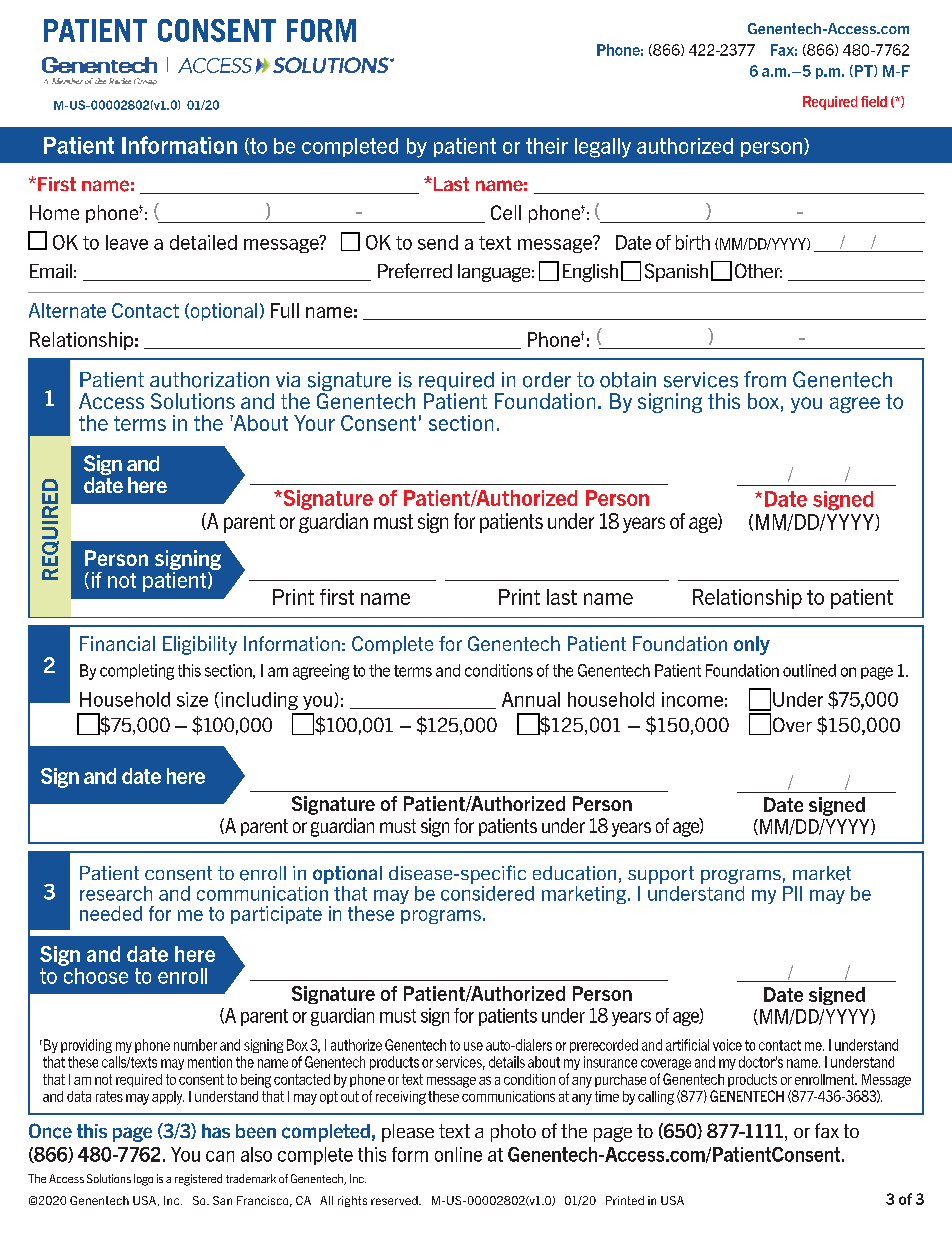 This document has width=952, height=1233. Describe the element at coordinates (547, 146) in the document. I see `their` at that location.
